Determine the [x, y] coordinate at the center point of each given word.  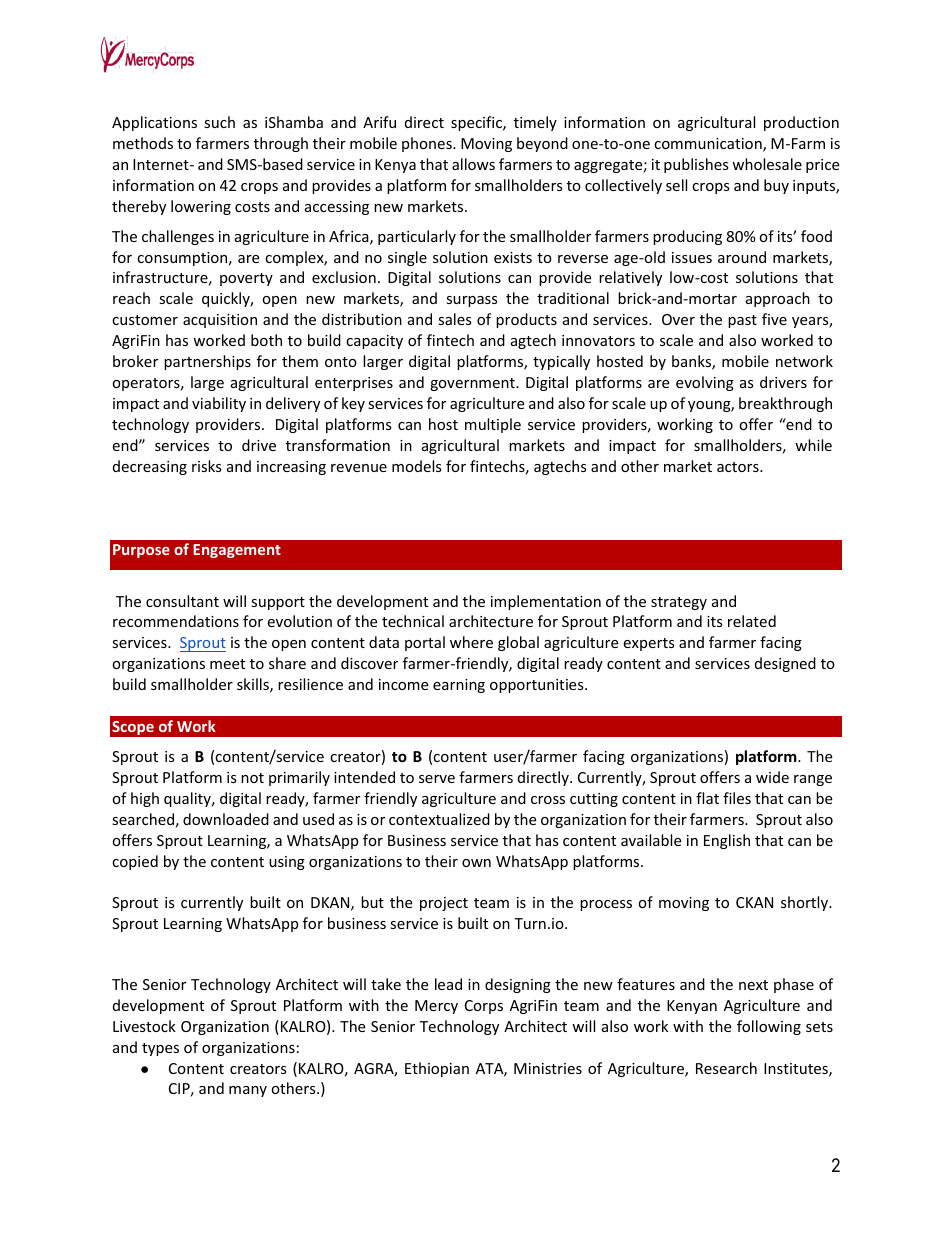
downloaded [226, 819]
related [752, 621]
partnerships [207, 362]
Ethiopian [437, 1069]
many [248, 1091]
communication [709, 145]
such [219, 122]
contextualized [439, 819]
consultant [182, 601]
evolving [705, 383]
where [471, 642]
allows [473, 164]
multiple [493, 425]
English [727, 841]
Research [726, 1068]
